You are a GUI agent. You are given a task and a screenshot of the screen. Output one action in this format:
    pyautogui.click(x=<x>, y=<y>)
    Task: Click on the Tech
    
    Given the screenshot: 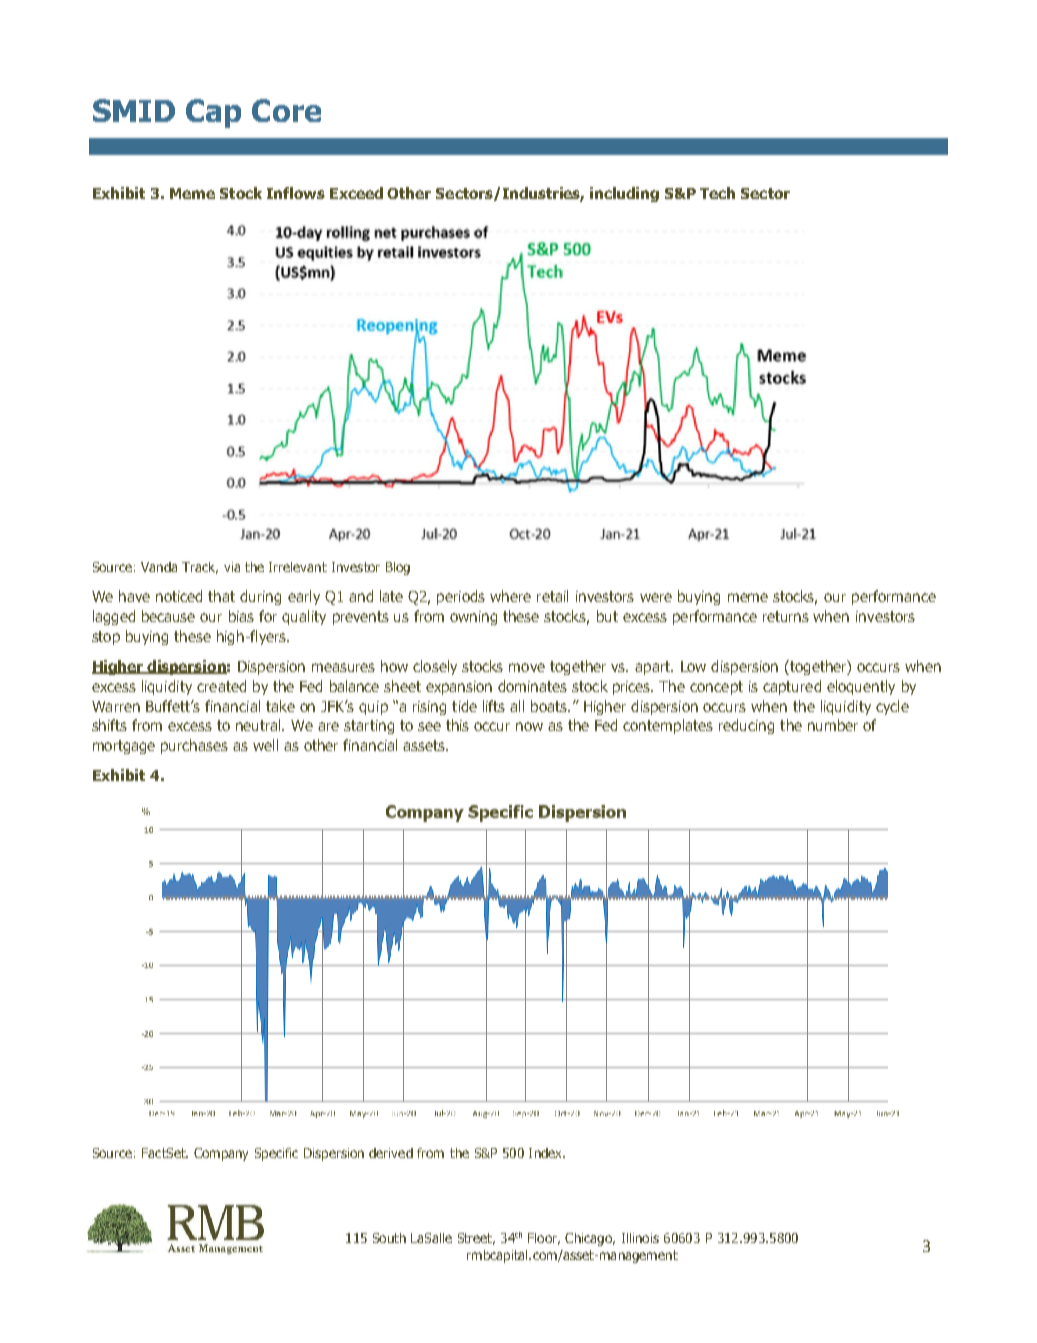 What is the action you would take?
    pyautogui.click(x=717, y=193)
